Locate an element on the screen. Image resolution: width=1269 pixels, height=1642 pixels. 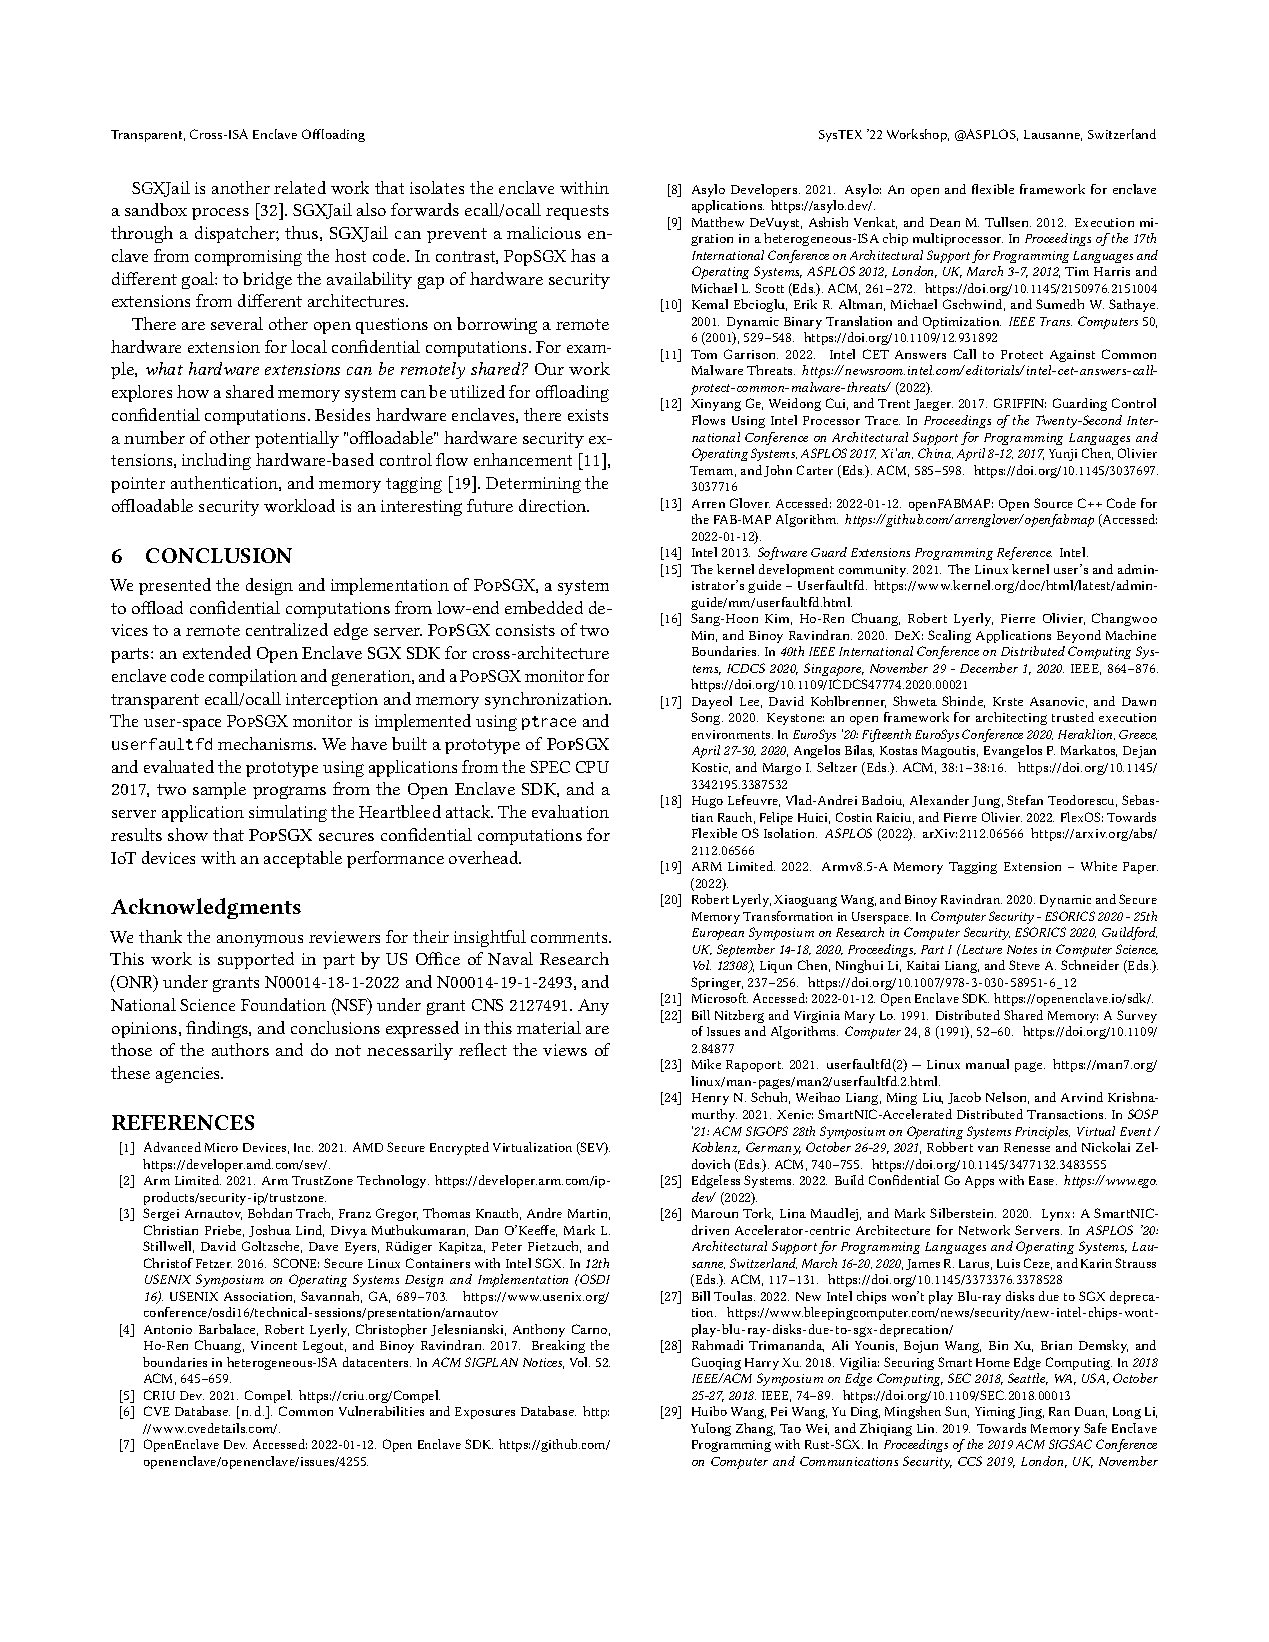
requests is located at coordinates (577, 212).
